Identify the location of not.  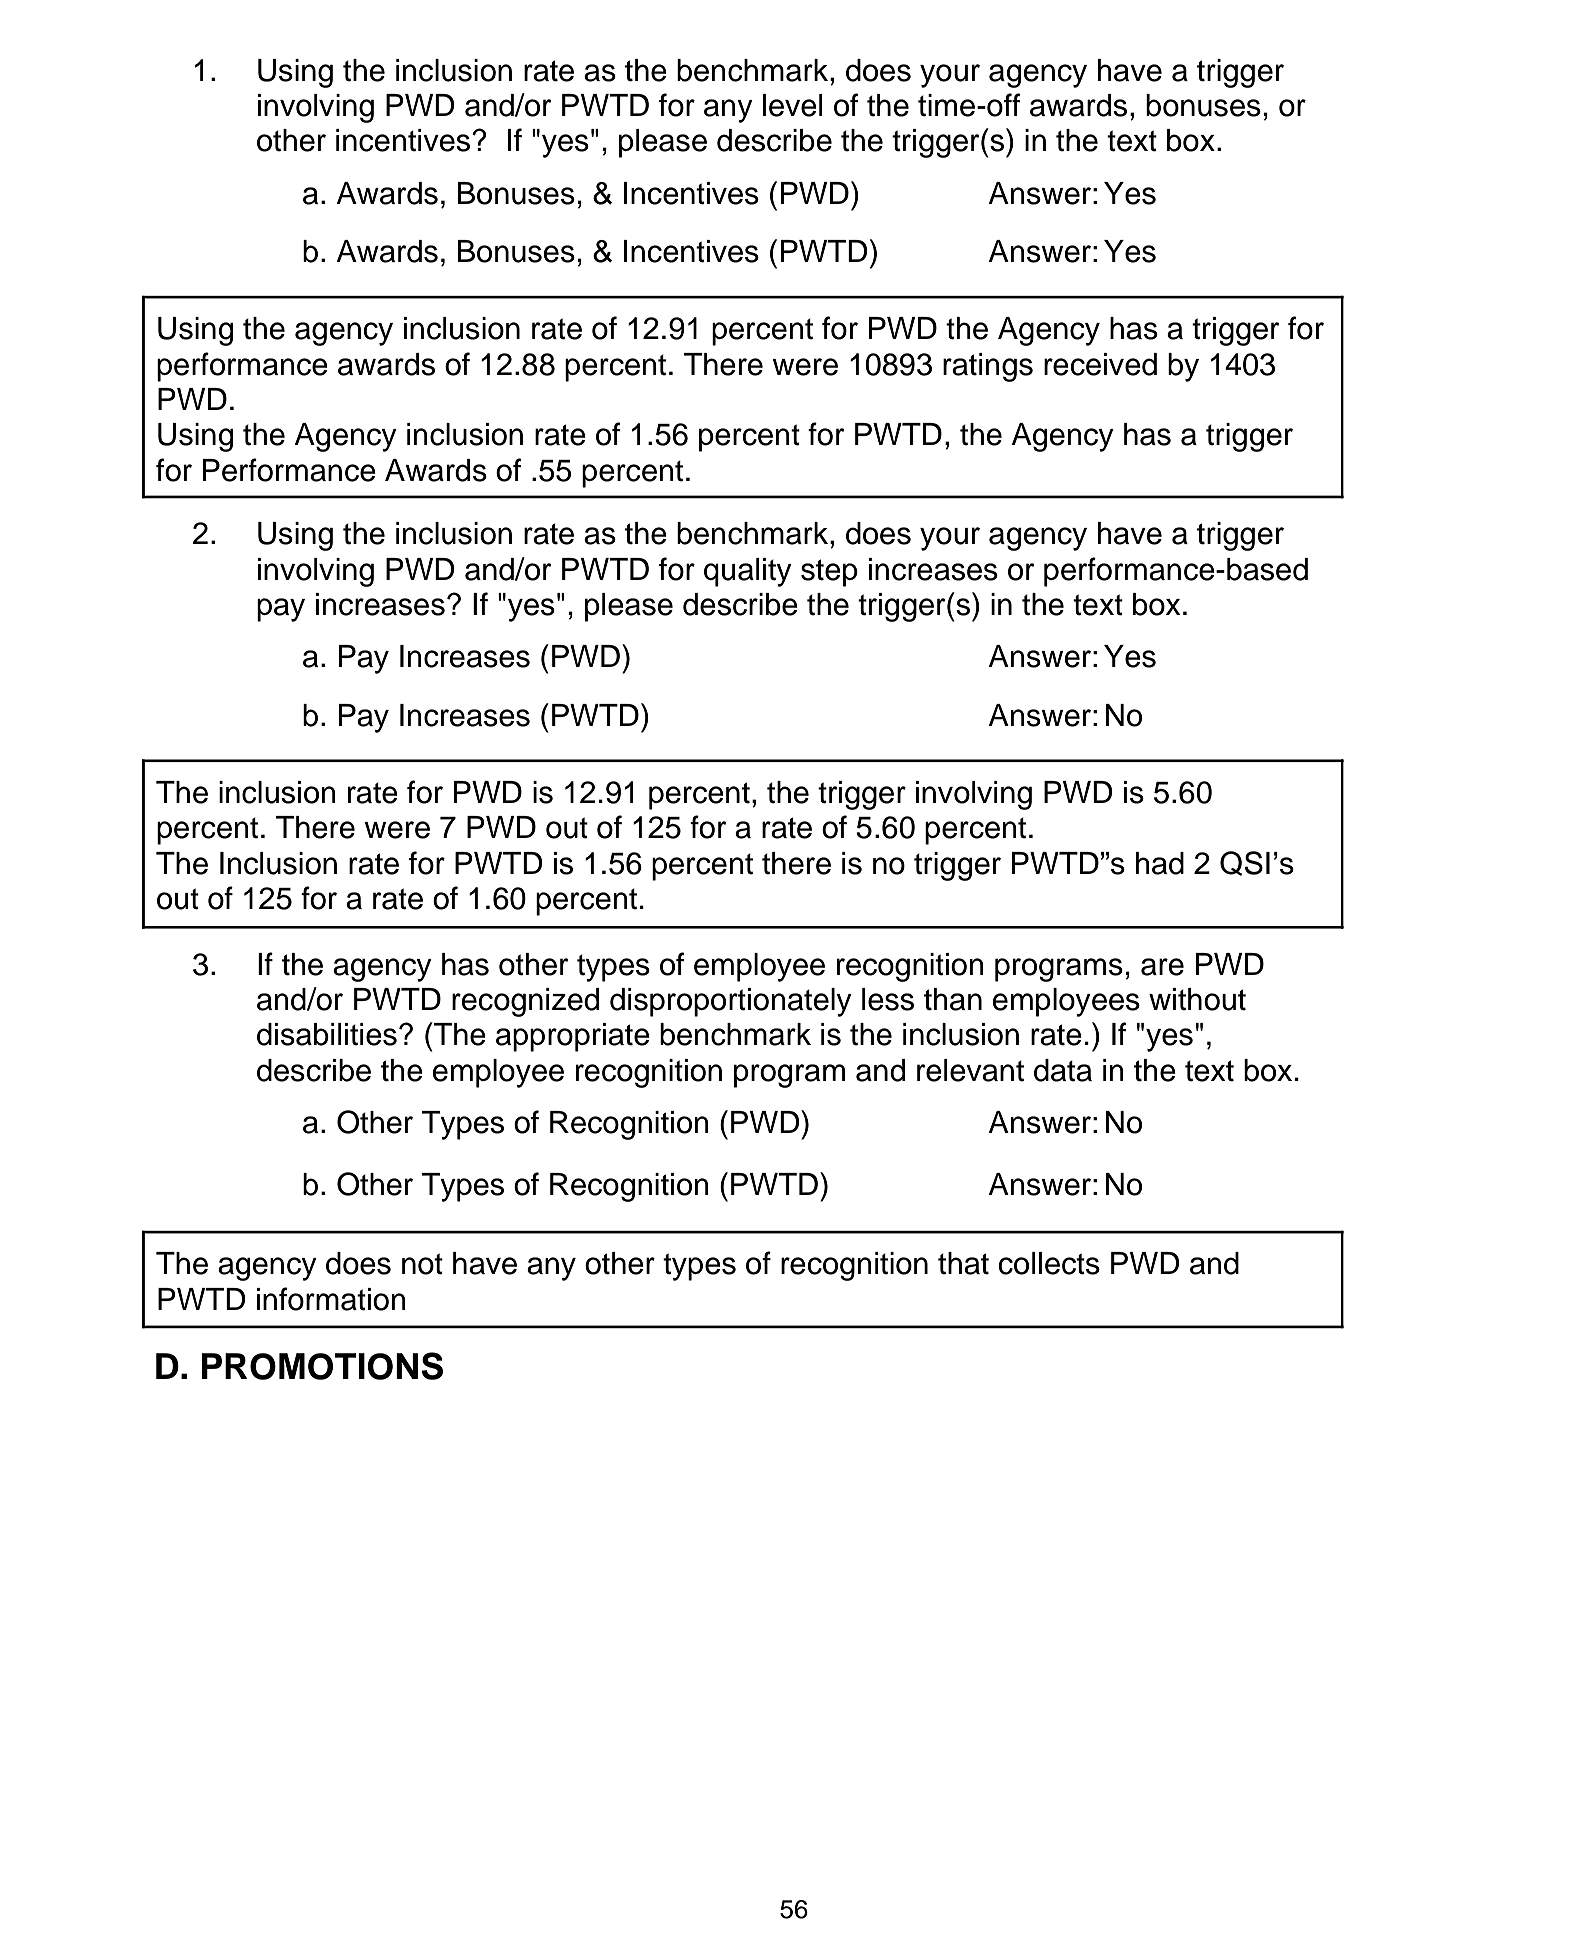
(422, 1264).
